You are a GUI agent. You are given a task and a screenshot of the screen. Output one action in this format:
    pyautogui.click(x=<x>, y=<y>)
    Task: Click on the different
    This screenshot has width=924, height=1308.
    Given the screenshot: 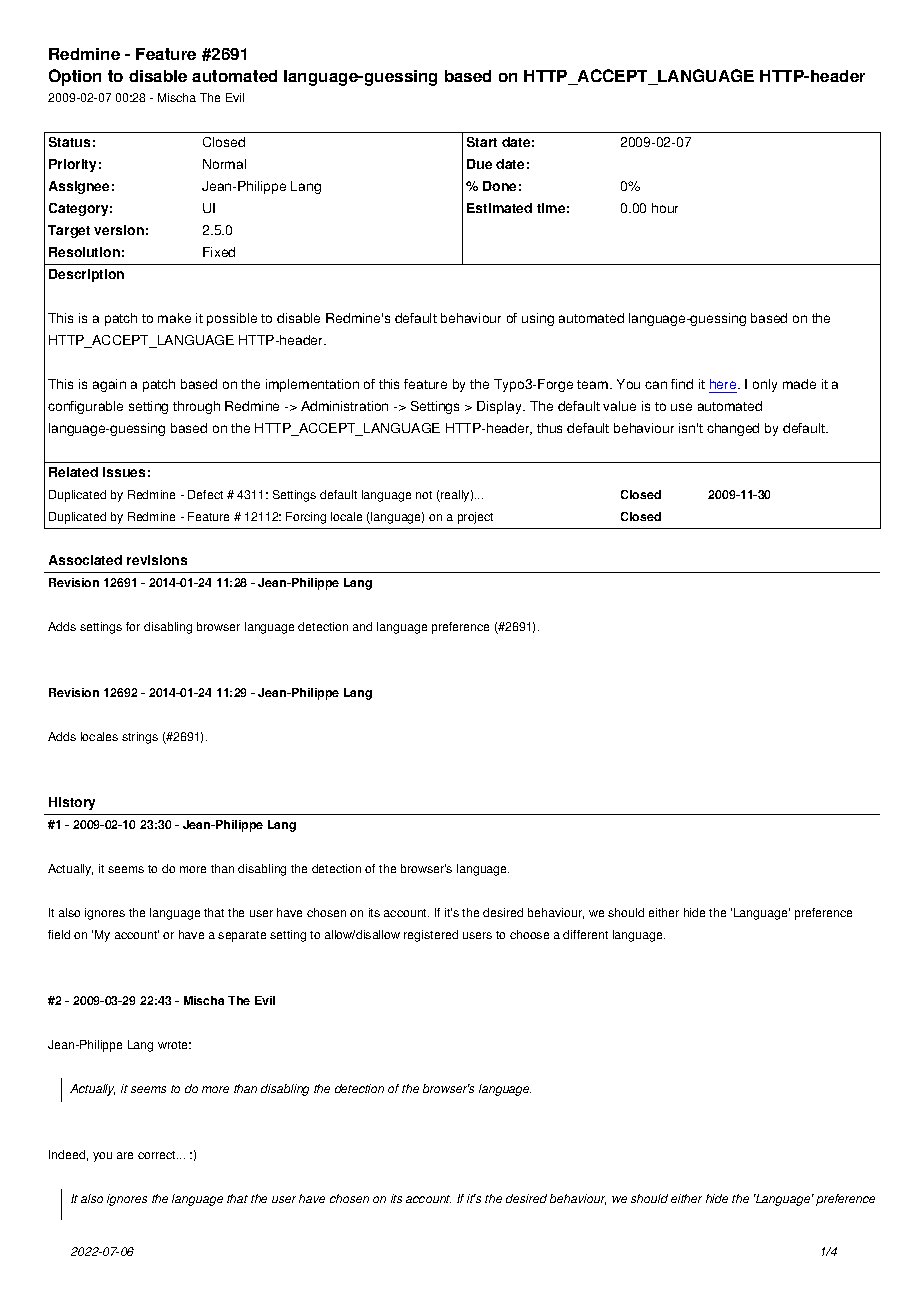 What is the action you would take?
    pyautogui.click(x=585, y=934)
